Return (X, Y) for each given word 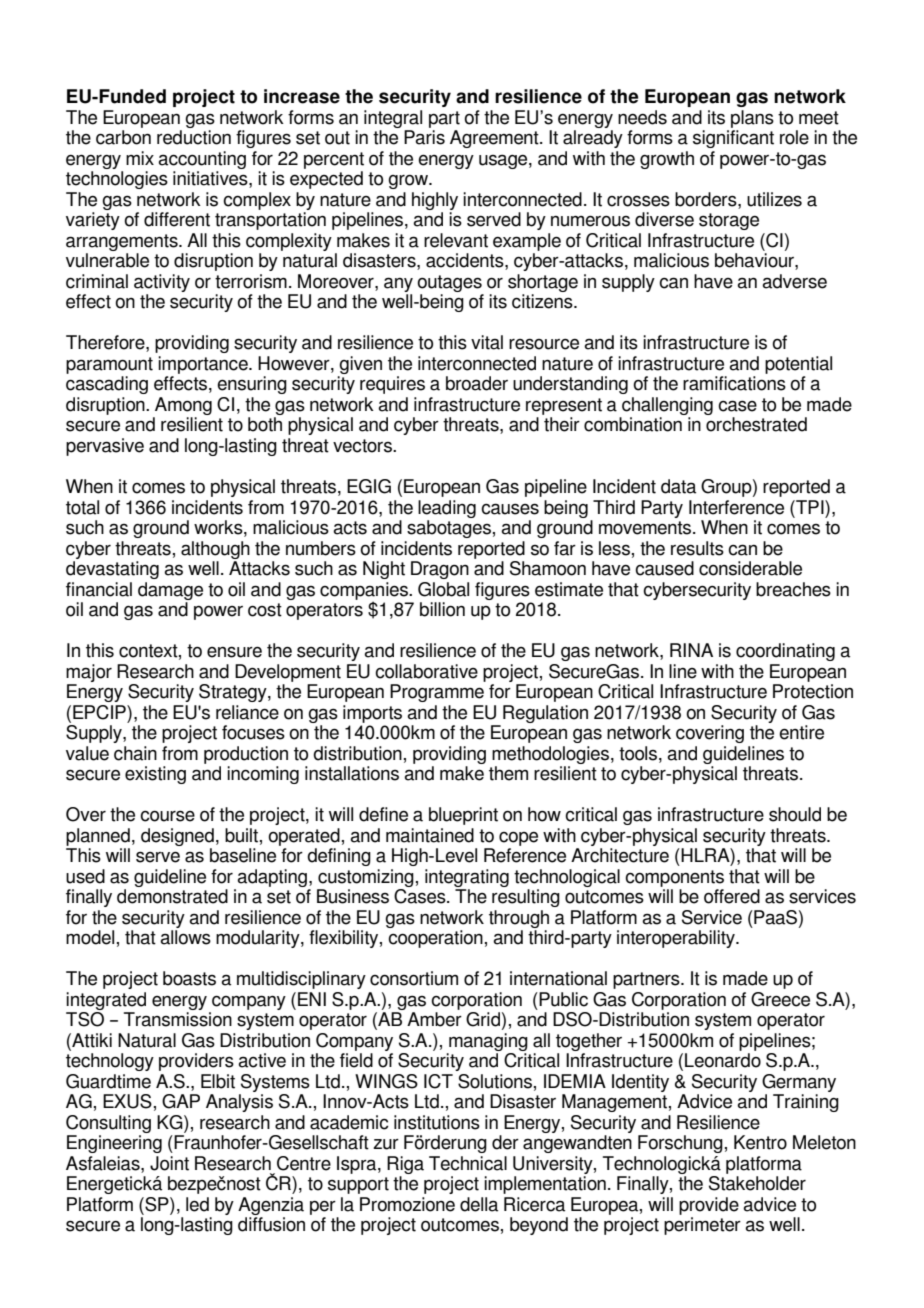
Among (183, 406)
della (479, 1204)
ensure (234, 652)
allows (185, 937)
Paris (424, 137)
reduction (194, 137)
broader (477, 383)
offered (732, 896)
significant (733, 139)
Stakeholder (757, 1183)
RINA (691, 650)
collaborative (426, 671)
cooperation (435, 939)
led (197, 1204)
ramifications (734, 383)
